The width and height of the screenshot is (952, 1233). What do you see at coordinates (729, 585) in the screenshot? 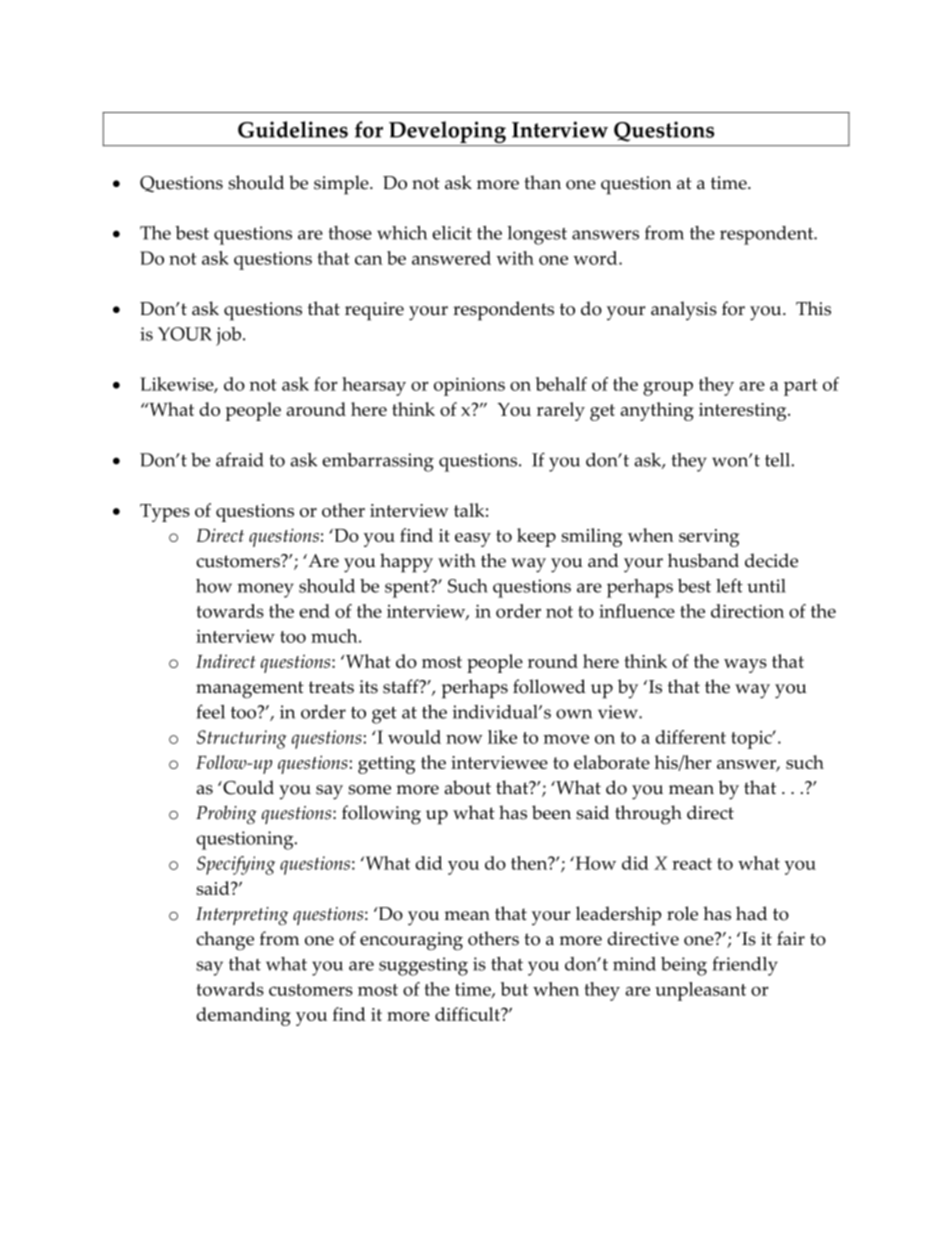
I see `left` at bounding box center [729, 585].
